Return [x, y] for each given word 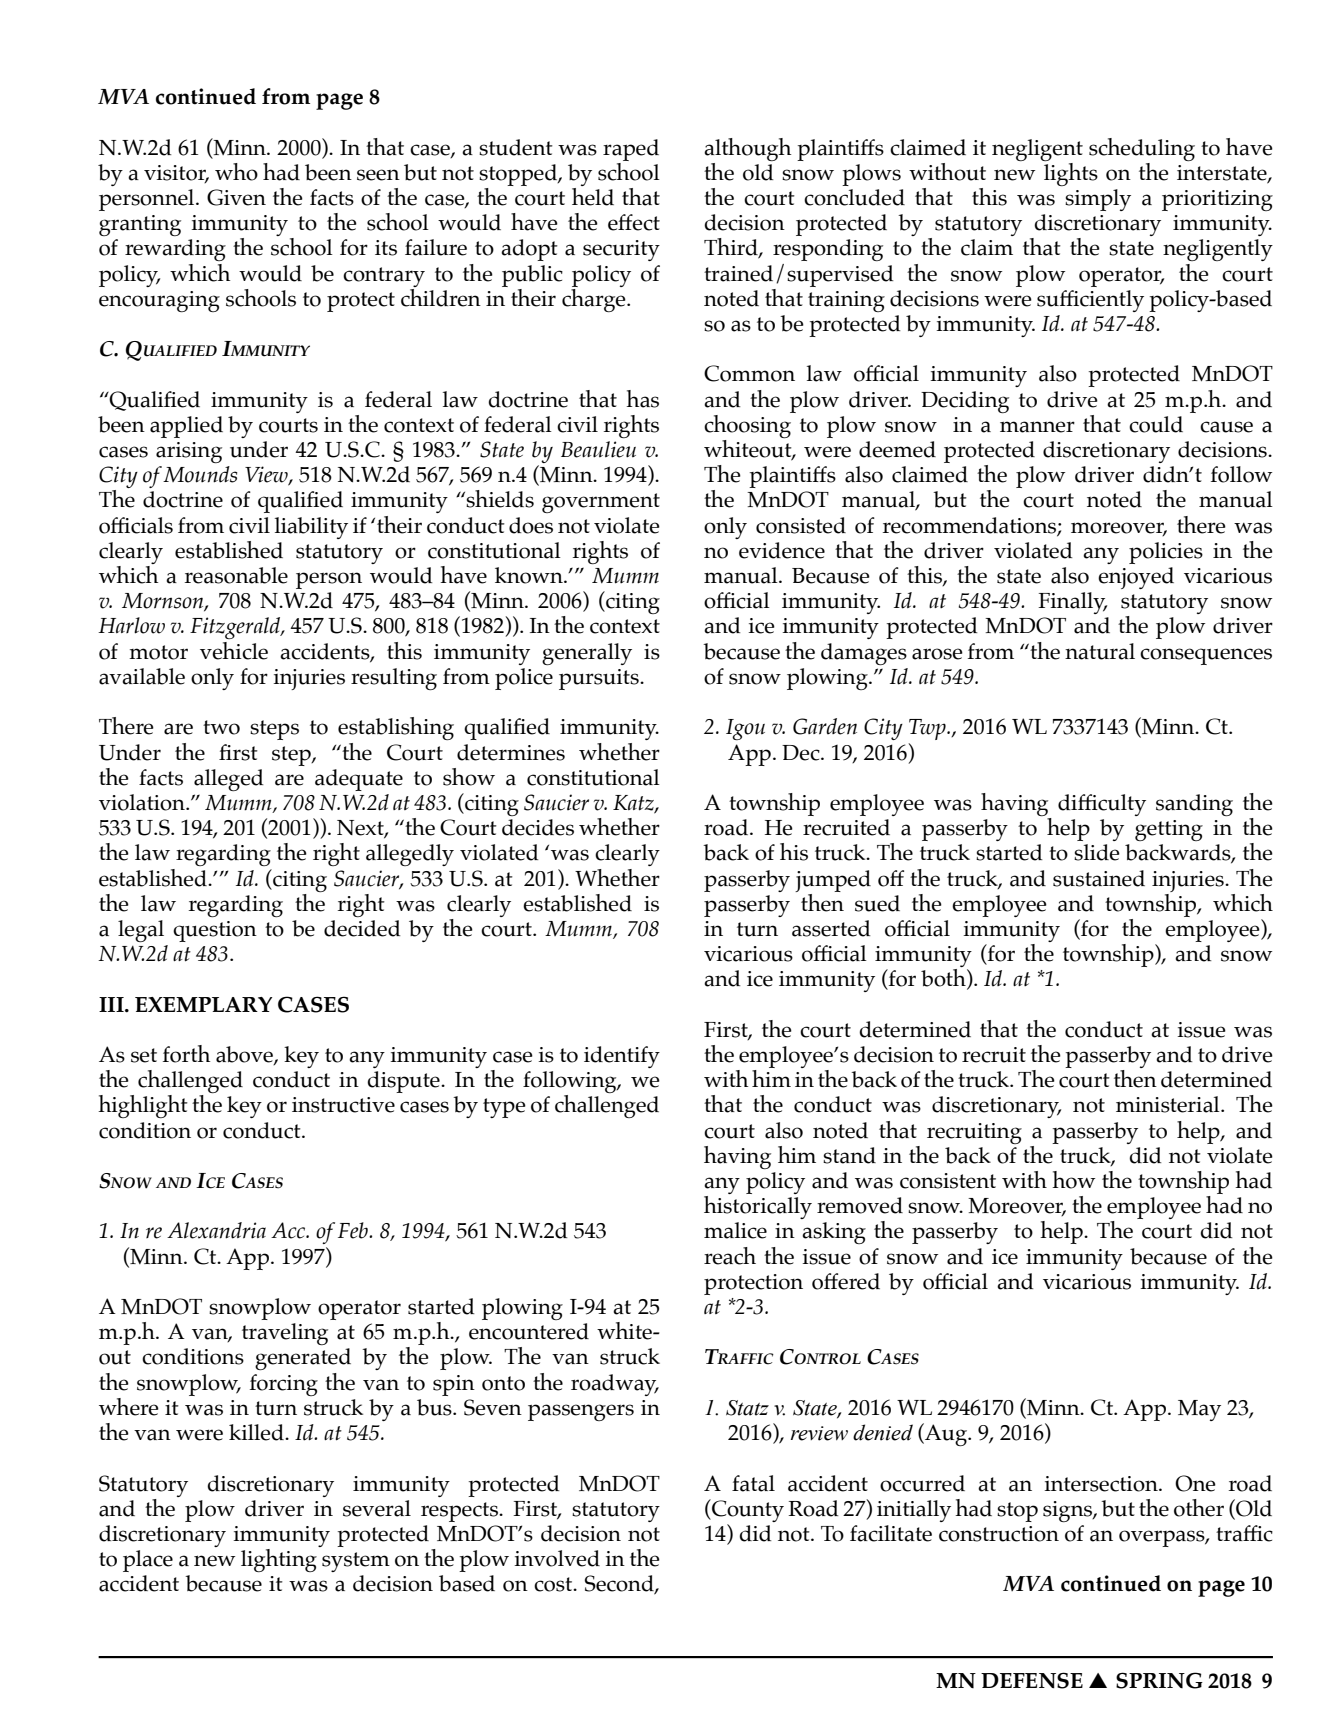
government [601, 503]
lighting [279, 1560]
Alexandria [216, 1230]
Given [236, 197]
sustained [1099, 878]
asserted [831, 928]
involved [557, 1558]
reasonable [236, 575]
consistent [948, 1181]
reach [730, 1256]
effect [634, 222]
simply [1098, 200]
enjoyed [1136, 578]
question [215, 931]
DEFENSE [1032, 1680]
